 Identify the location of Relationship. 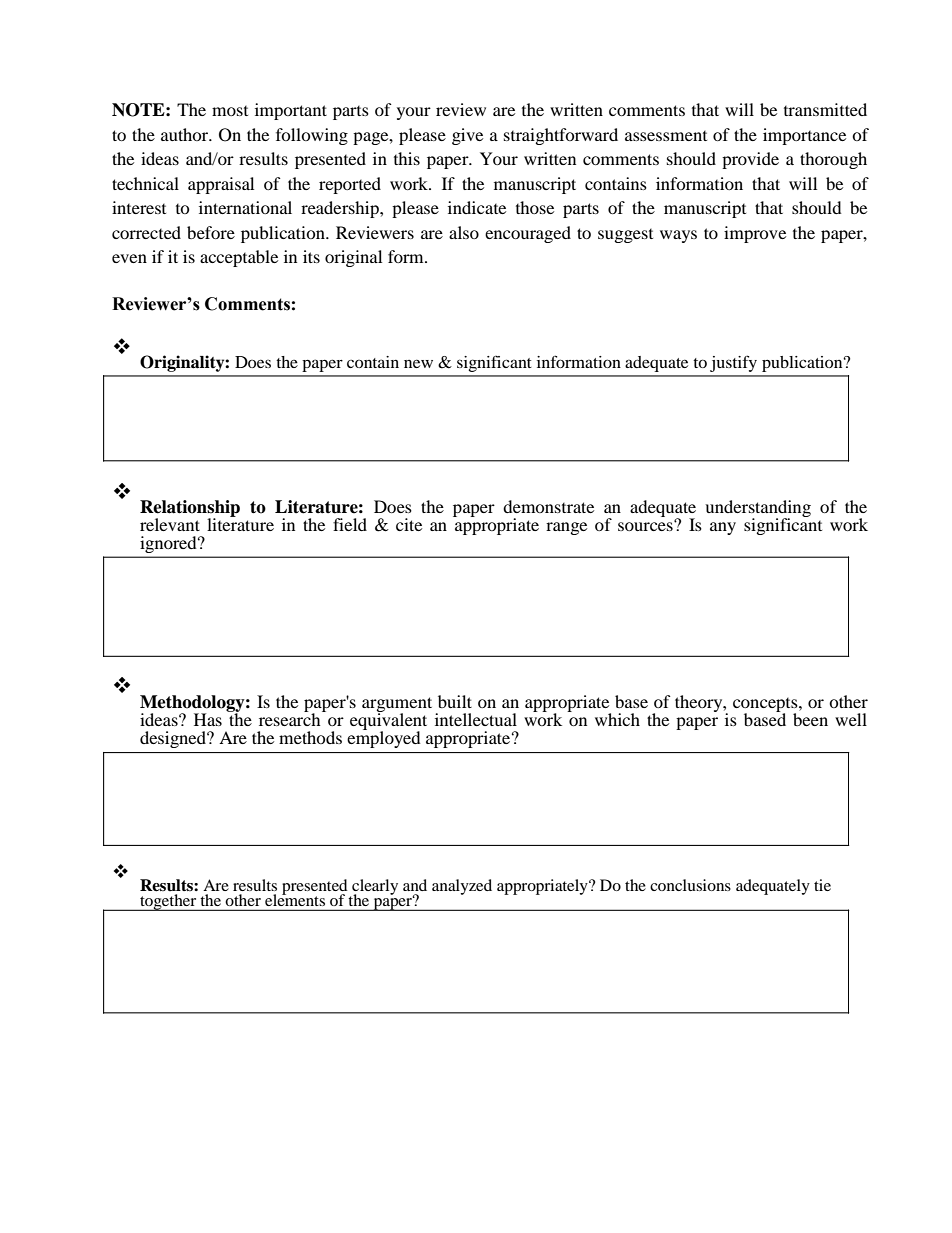
(190, 510).
